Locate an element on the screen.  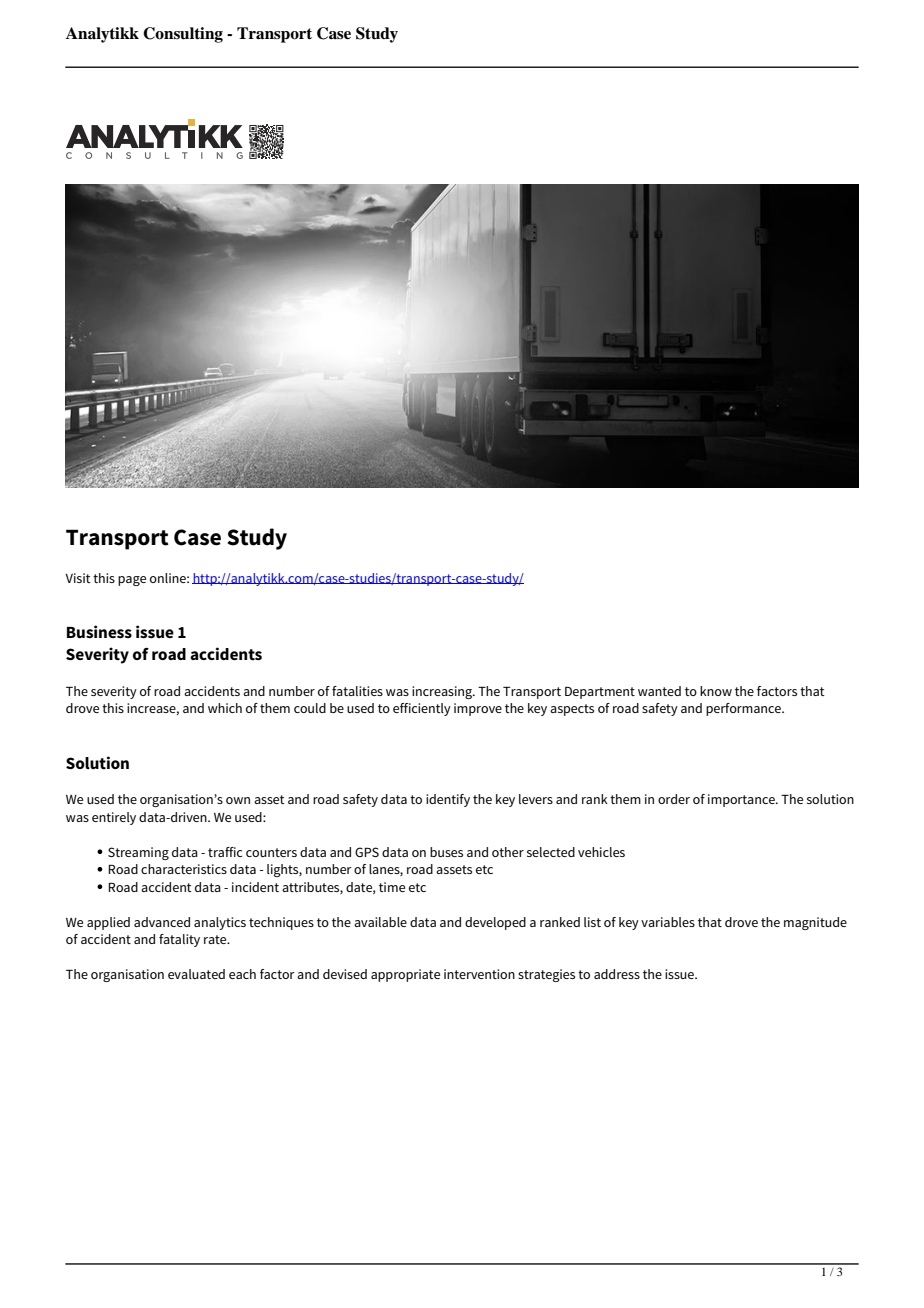
fatality is located at coordinates (179, 940).
